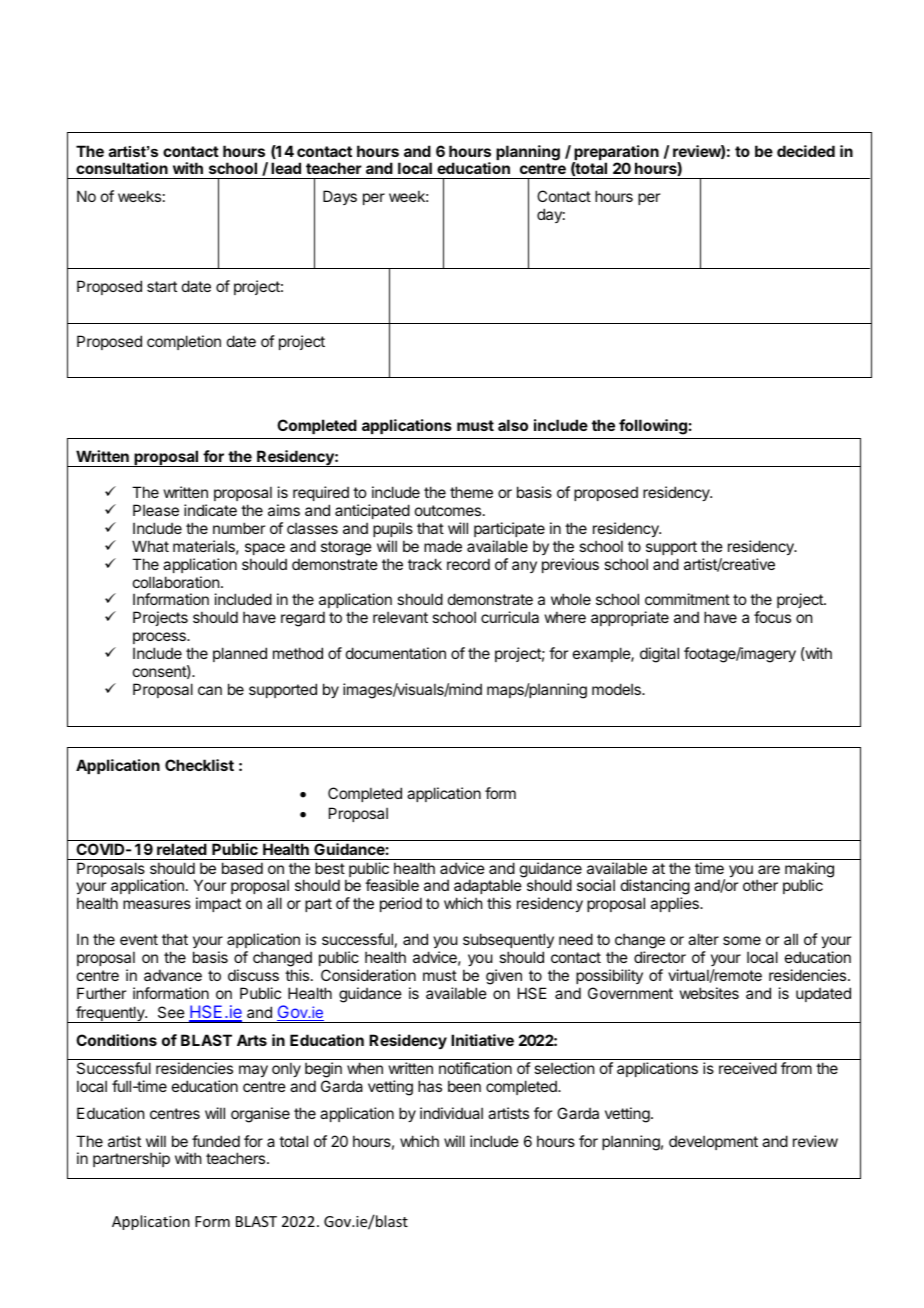 The width and height of the document is (924, 1308). I want to click on Days, so click(340, 197).
